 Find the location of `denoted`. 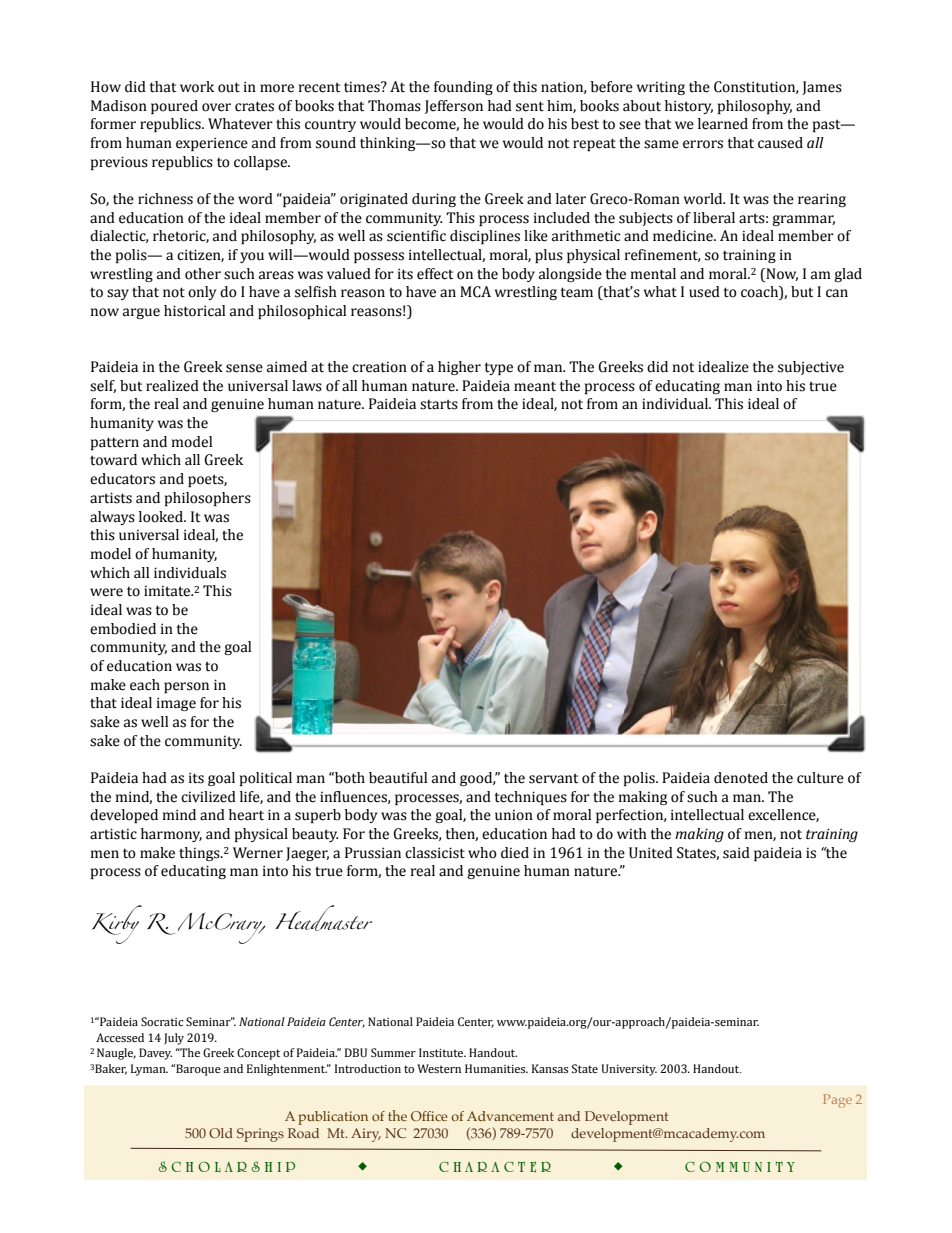

denoted is located at coordinates (741, 778).
